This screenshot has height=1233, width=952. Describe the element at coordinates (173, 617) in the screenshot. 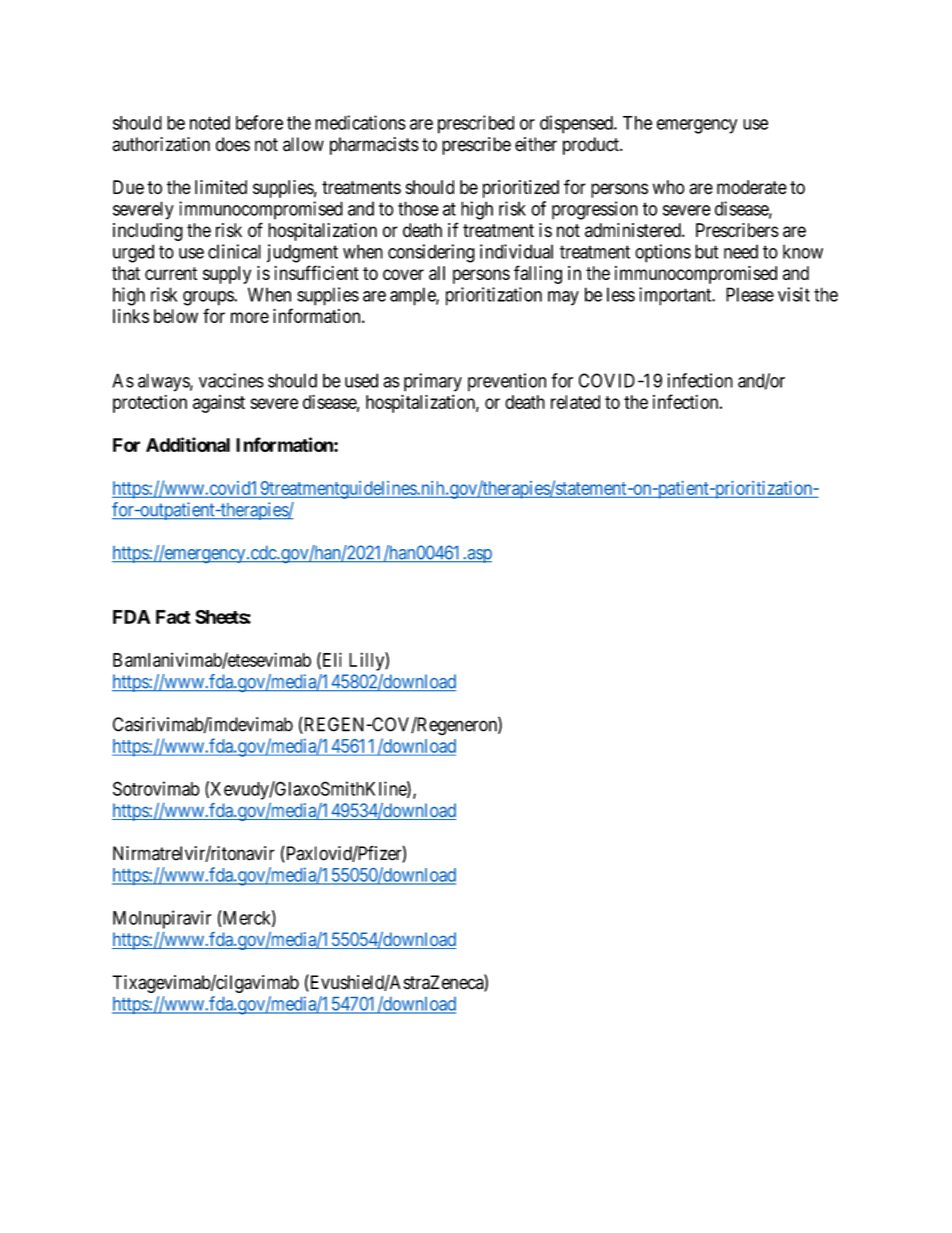

I see `Fact` at that location.
